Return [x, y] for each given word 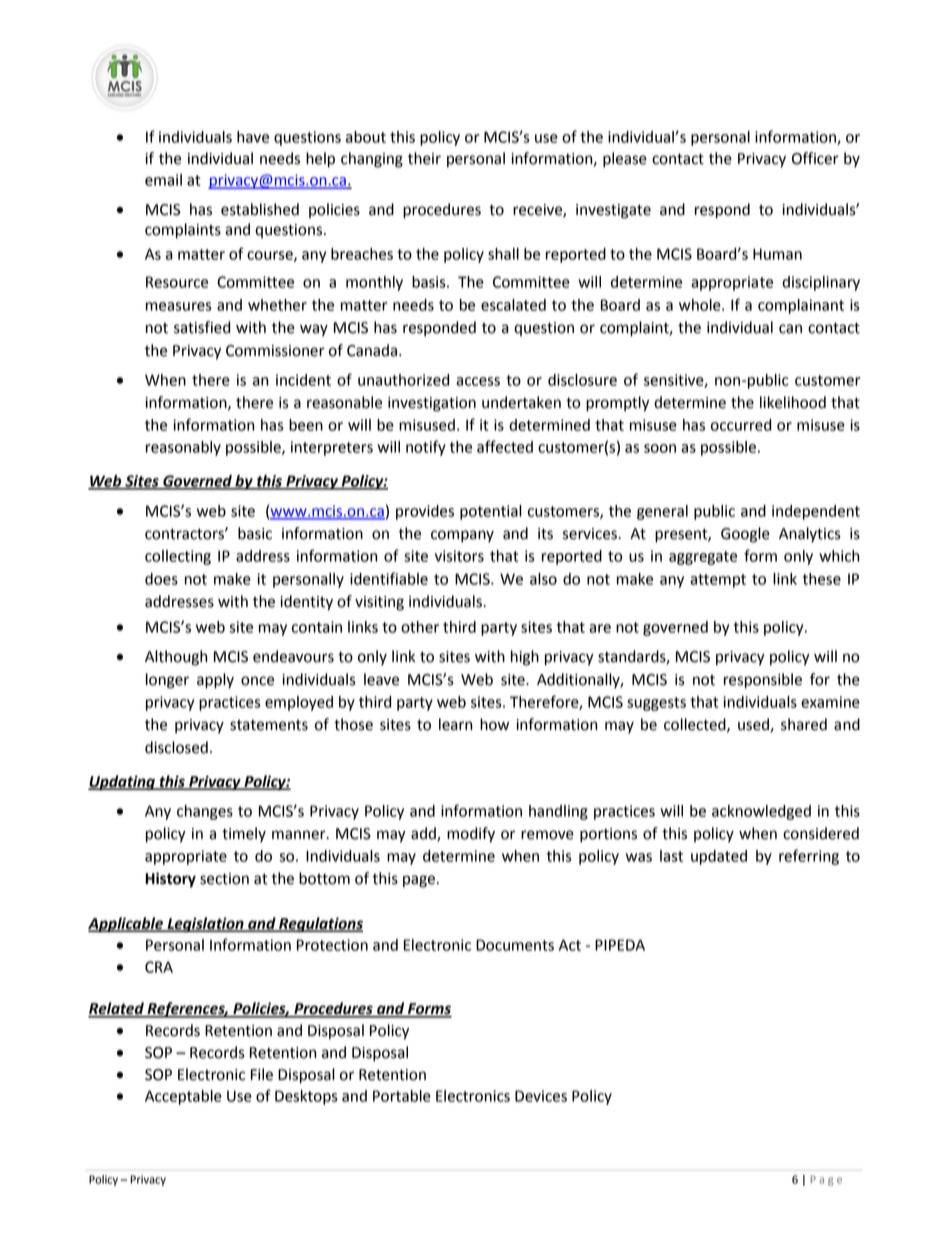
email [163, 180]
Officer [815, 158]
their [424, 158]
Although [176, 658]
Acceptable [183, 1097]
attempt [718, 581]
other [420, 627]
